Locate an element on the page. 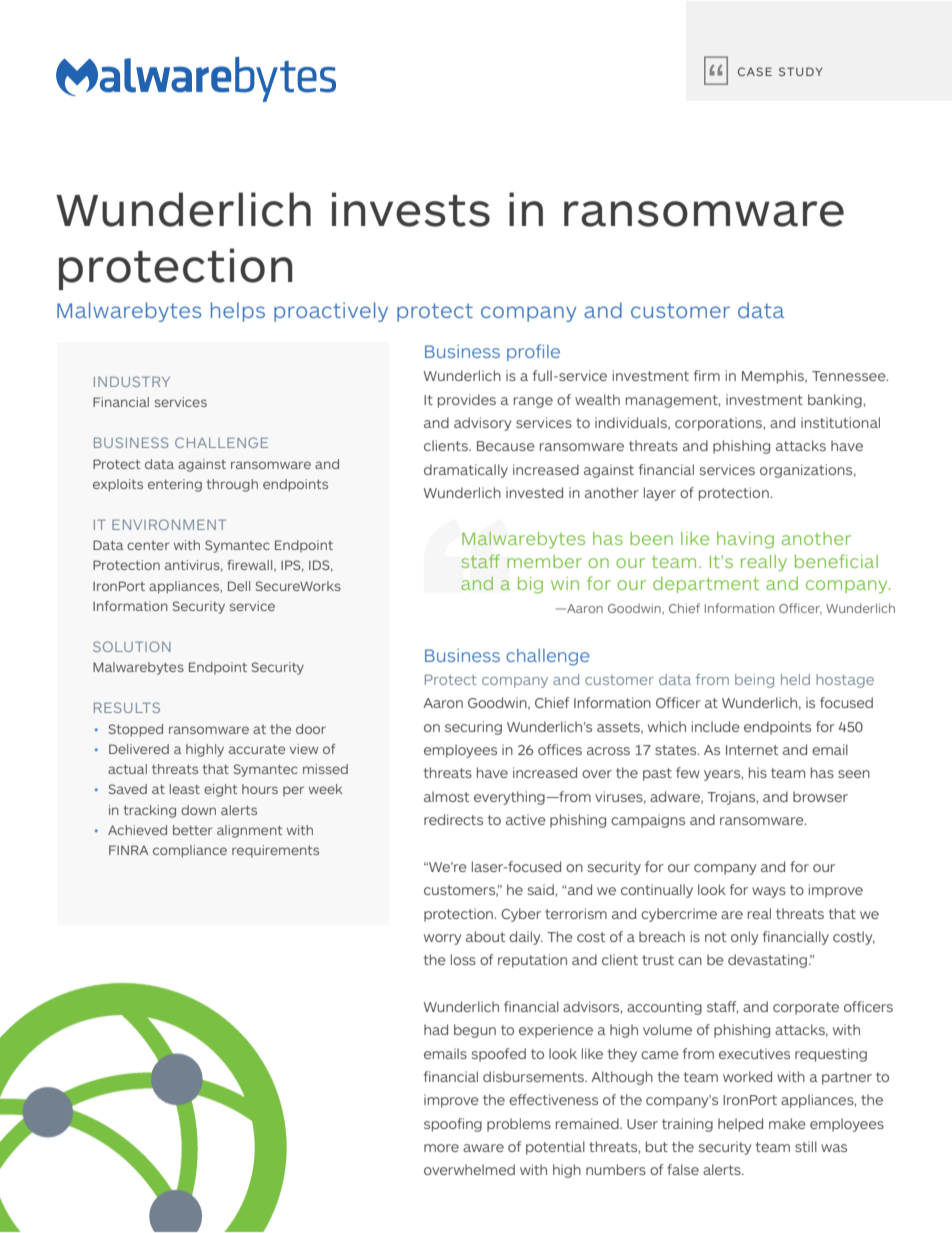 This page has width=952, height=1233. INDUSTRY is located at coordinates (132, 381).
